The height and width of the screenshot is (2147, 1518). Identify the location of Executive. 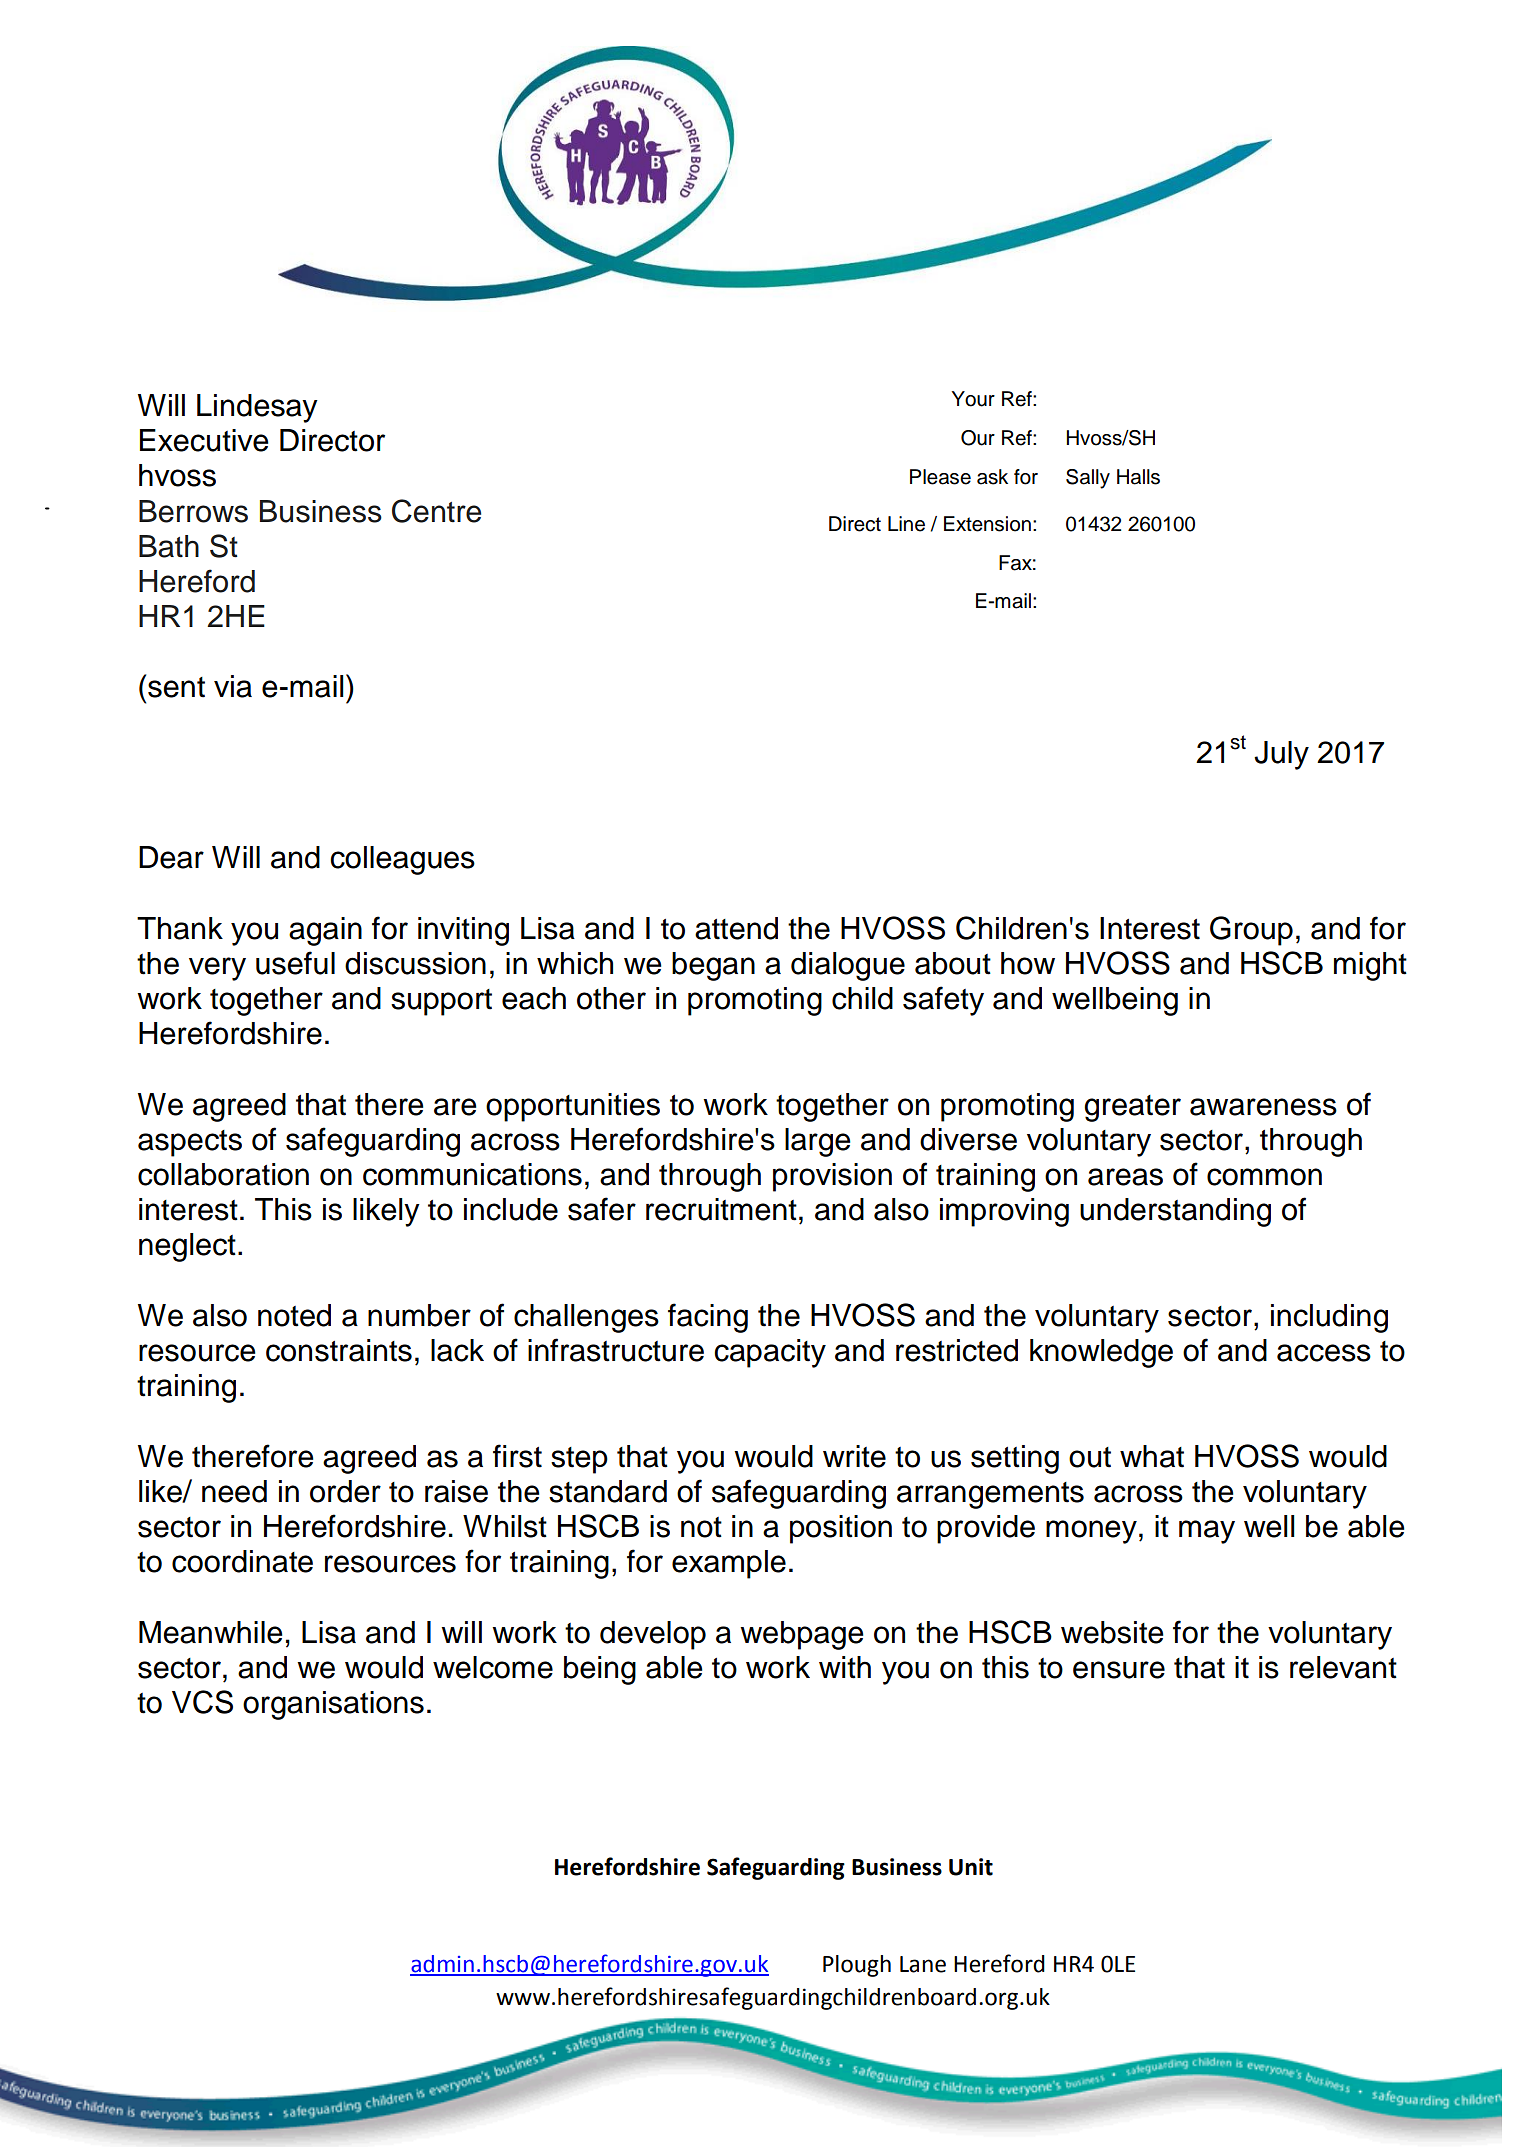
(204, 440).
